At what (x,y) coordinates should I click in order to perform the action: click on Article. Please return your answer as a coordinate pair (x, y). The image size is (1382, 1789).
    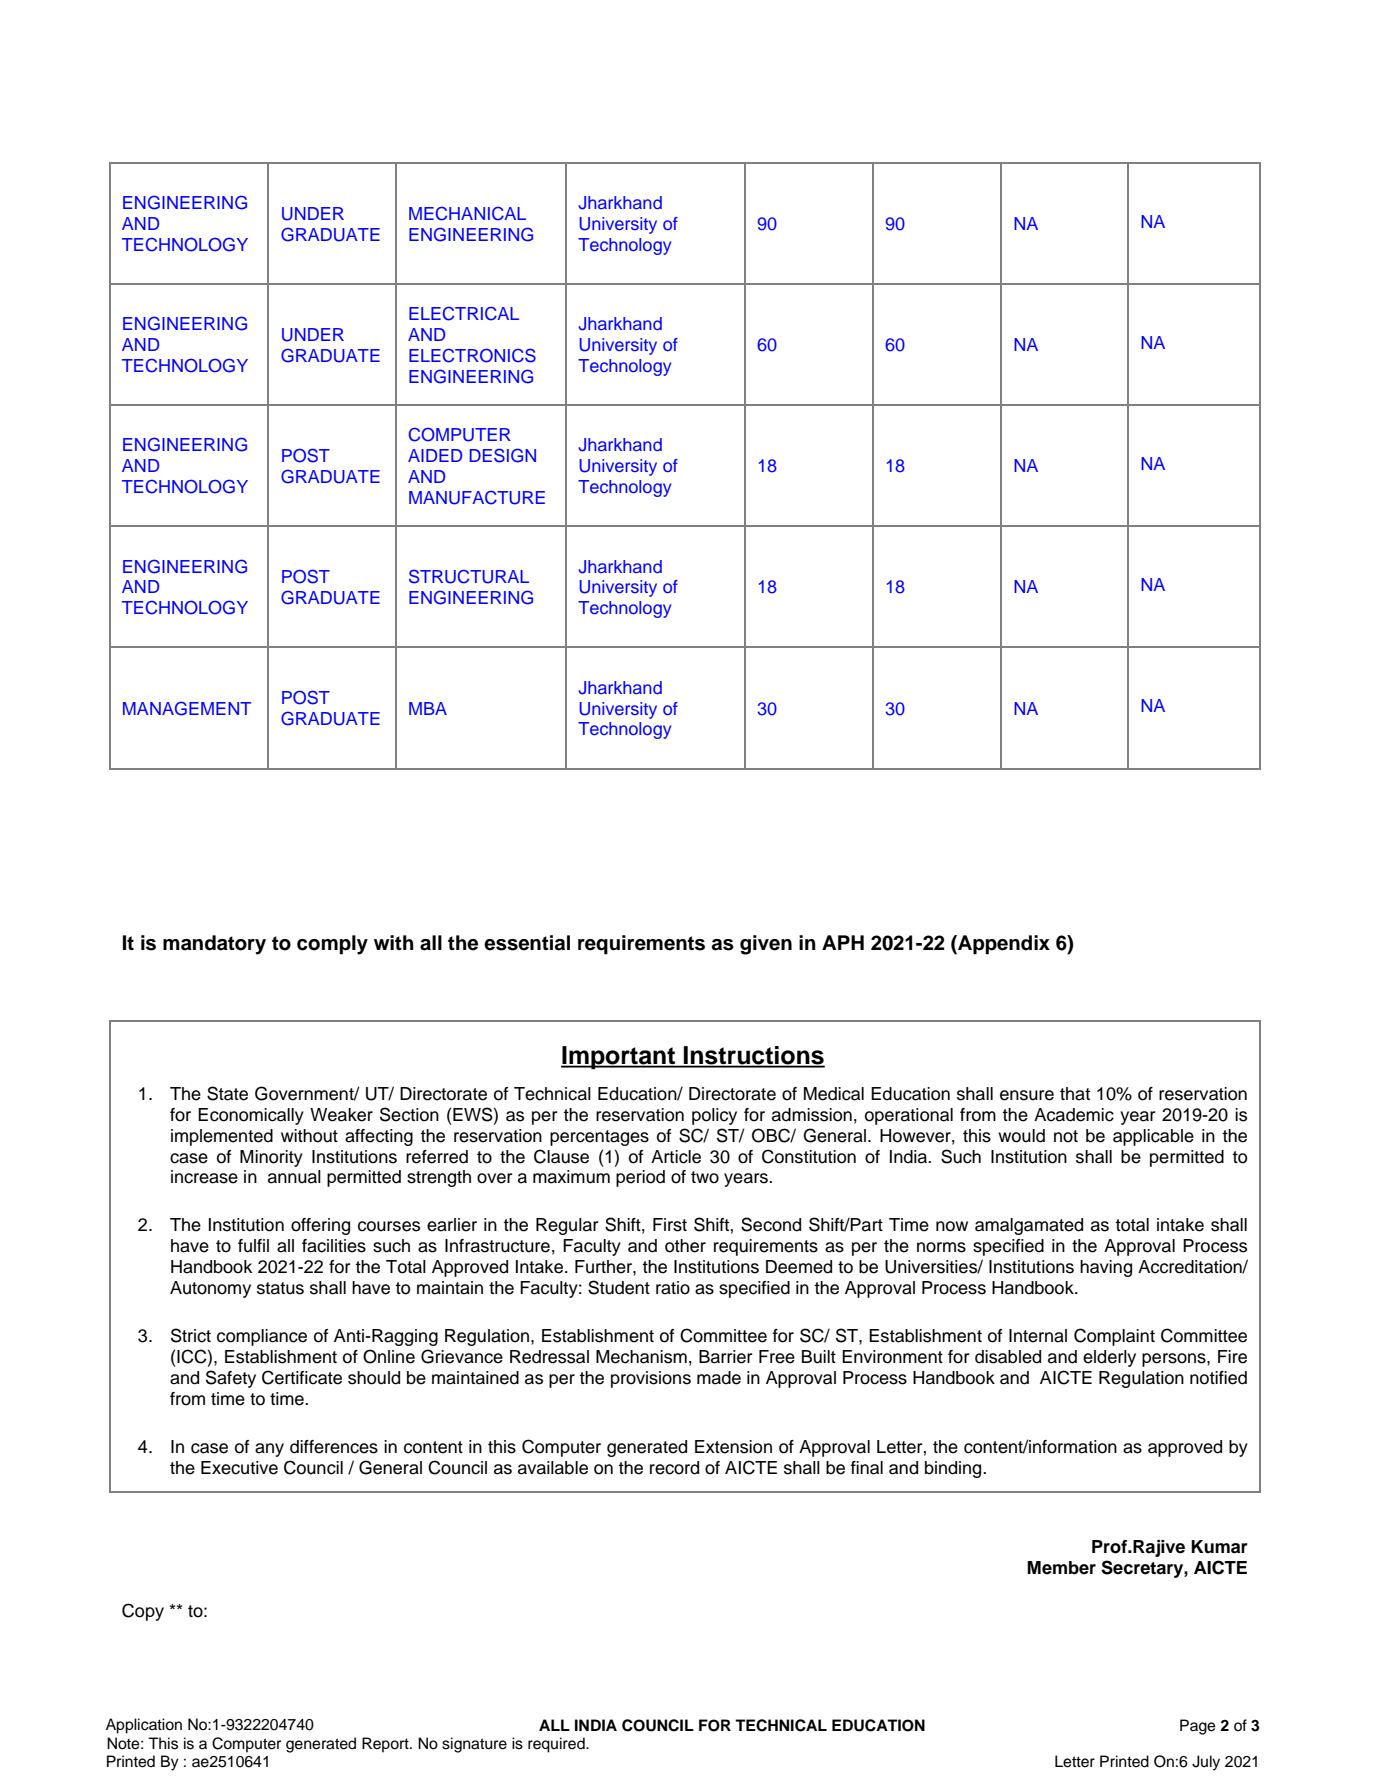
    Looking at the image, I should click on (676, 1157).
